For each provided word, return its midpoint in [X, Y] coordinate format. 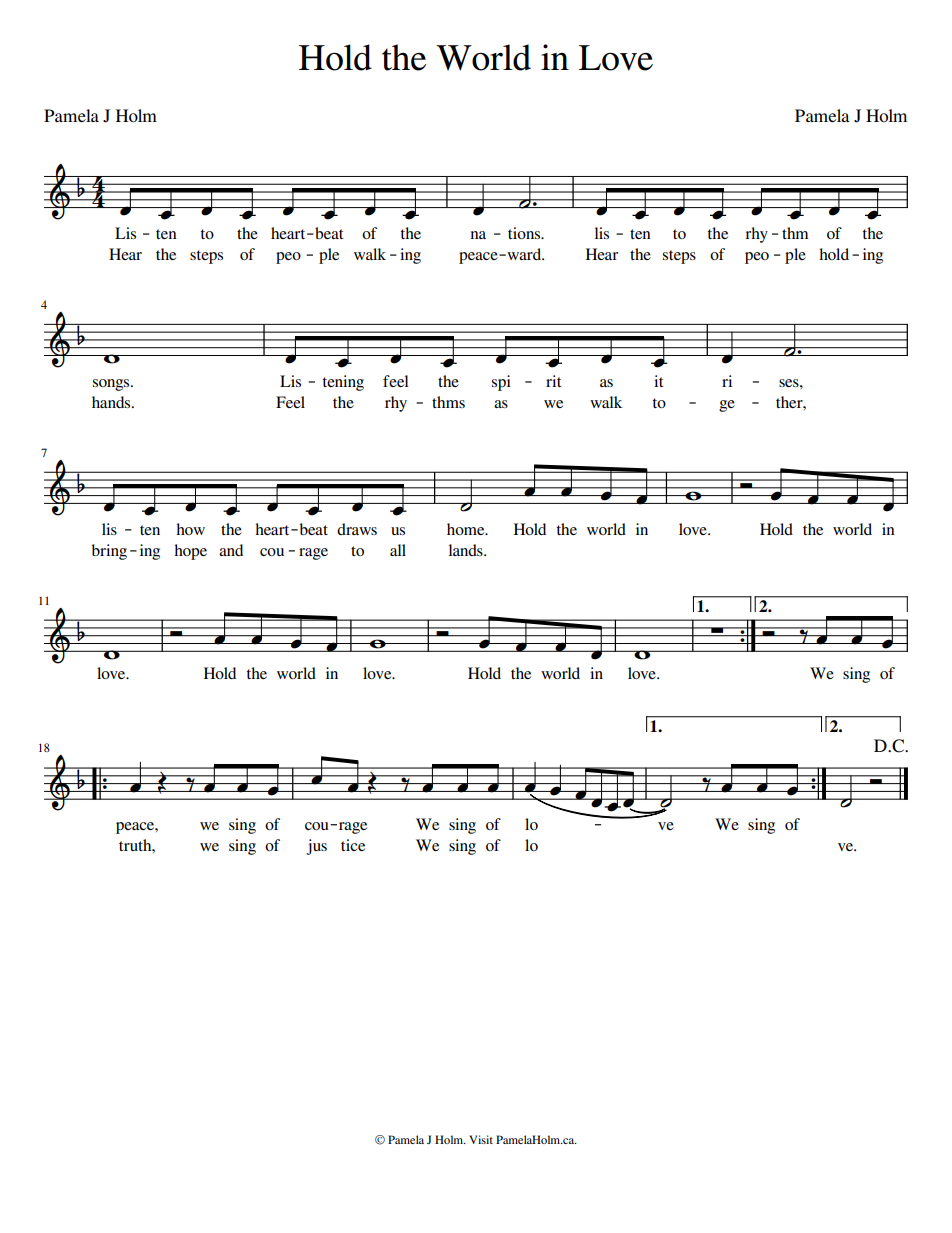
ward [524, 254]
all [398, 550]
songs [112, 385]
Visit [481, 1139]
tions [525, 233]
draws [357, 529]
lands [467, 550]
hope [190, 552]
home [467, 529]
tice [353, 845]
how [190, 529]
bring [109, 552]
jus [316, 847]
